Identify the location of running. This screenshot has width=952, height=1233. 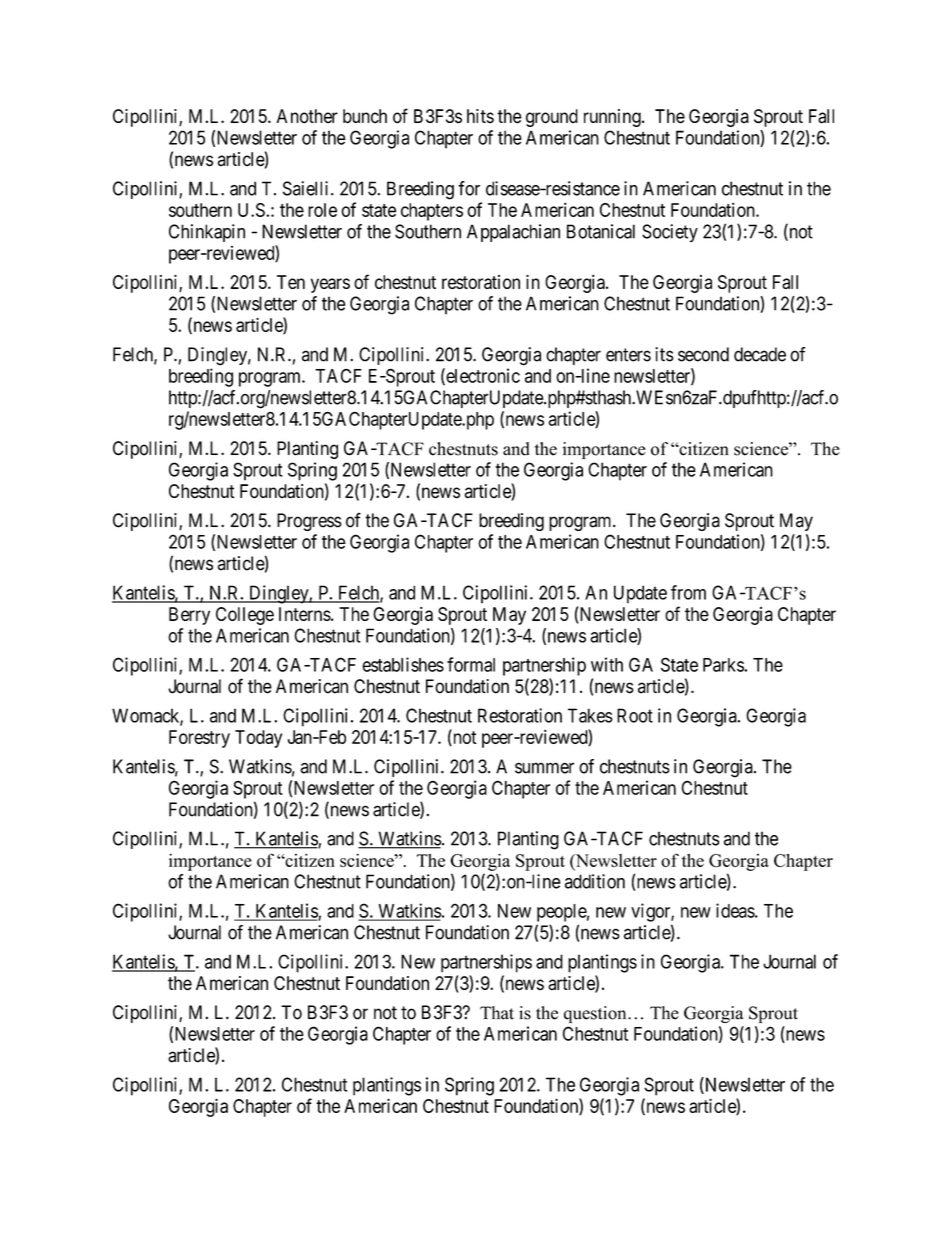
(613, 118).
